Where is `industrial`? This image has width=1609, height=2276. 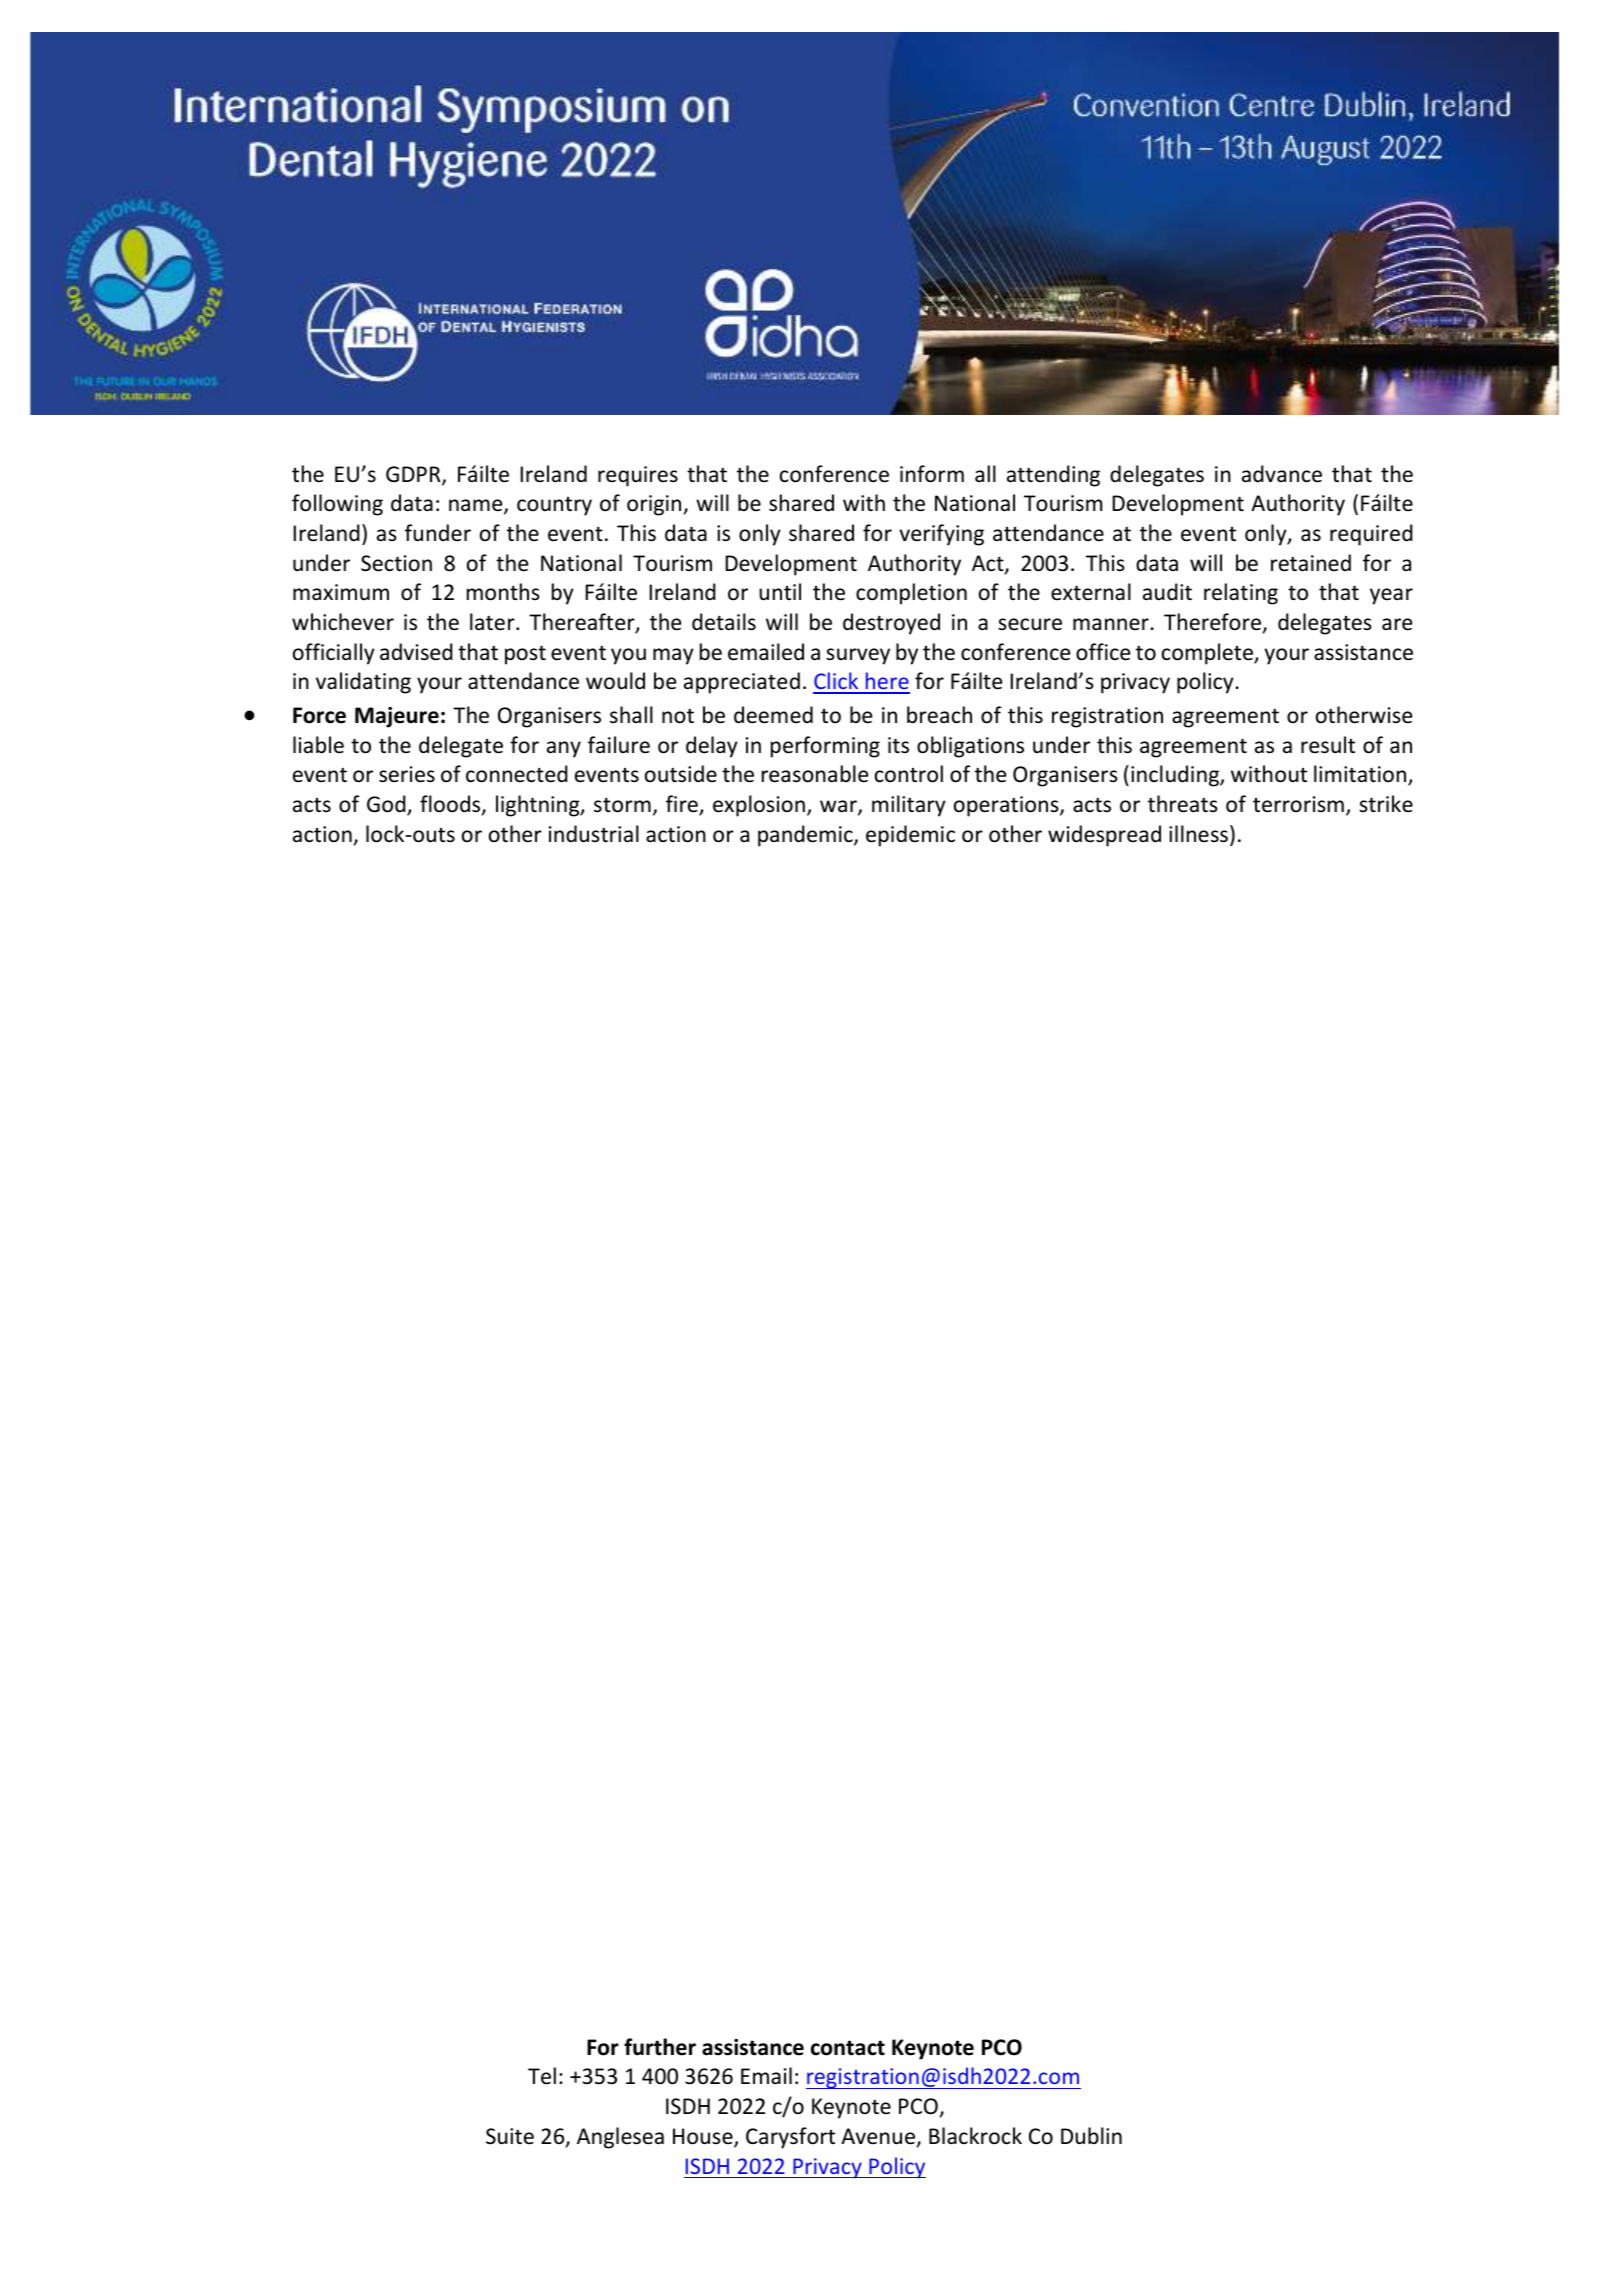 industrial is located at coordinates (594, 834).
